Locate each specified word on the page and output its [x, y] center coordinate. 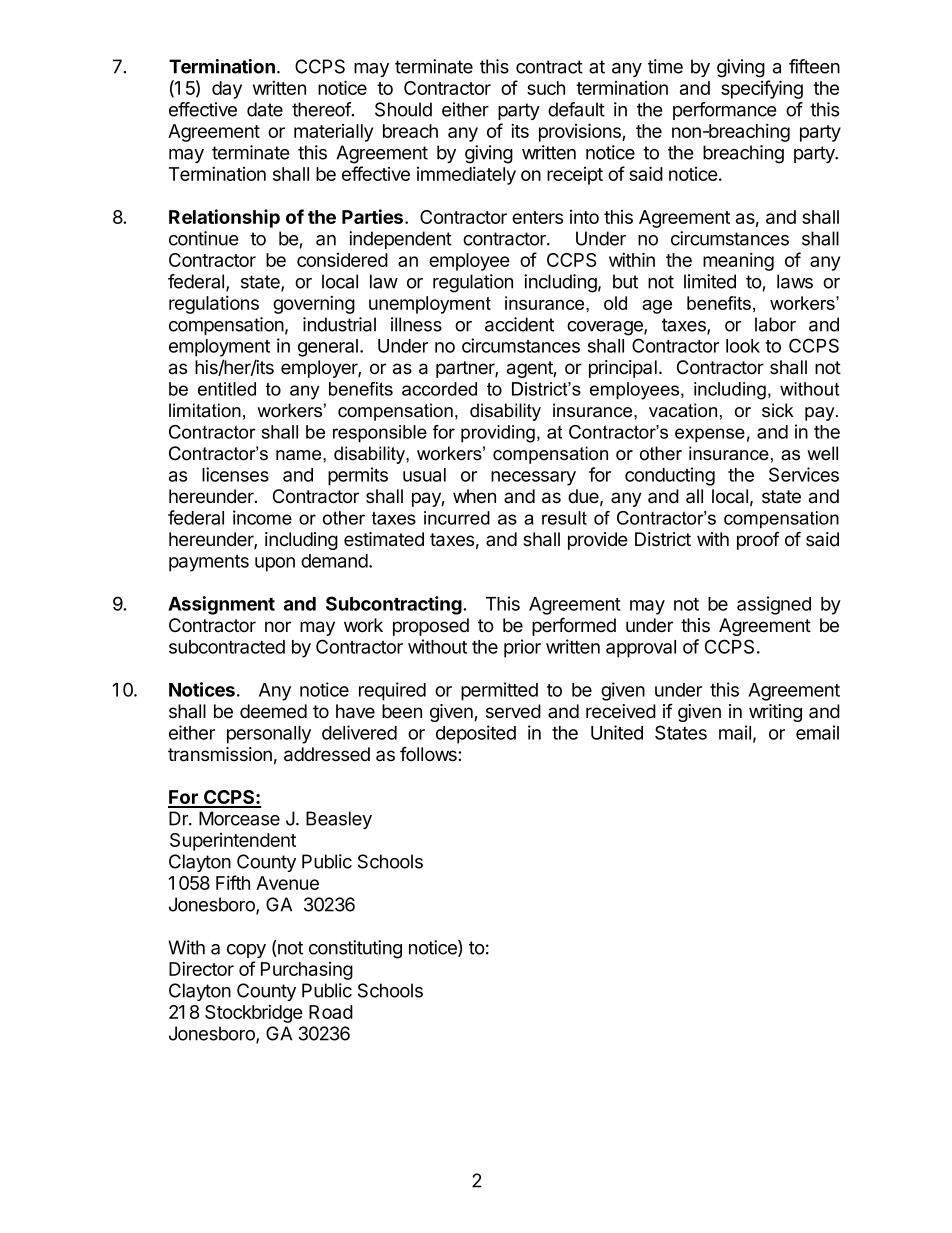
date [265, 109]
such [546, 88]
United [617, 732]
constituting [355, 949]
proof [758, 540]
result [564, 518]
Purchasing [307, 971]
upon [275, 564]
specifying [762, 89]
